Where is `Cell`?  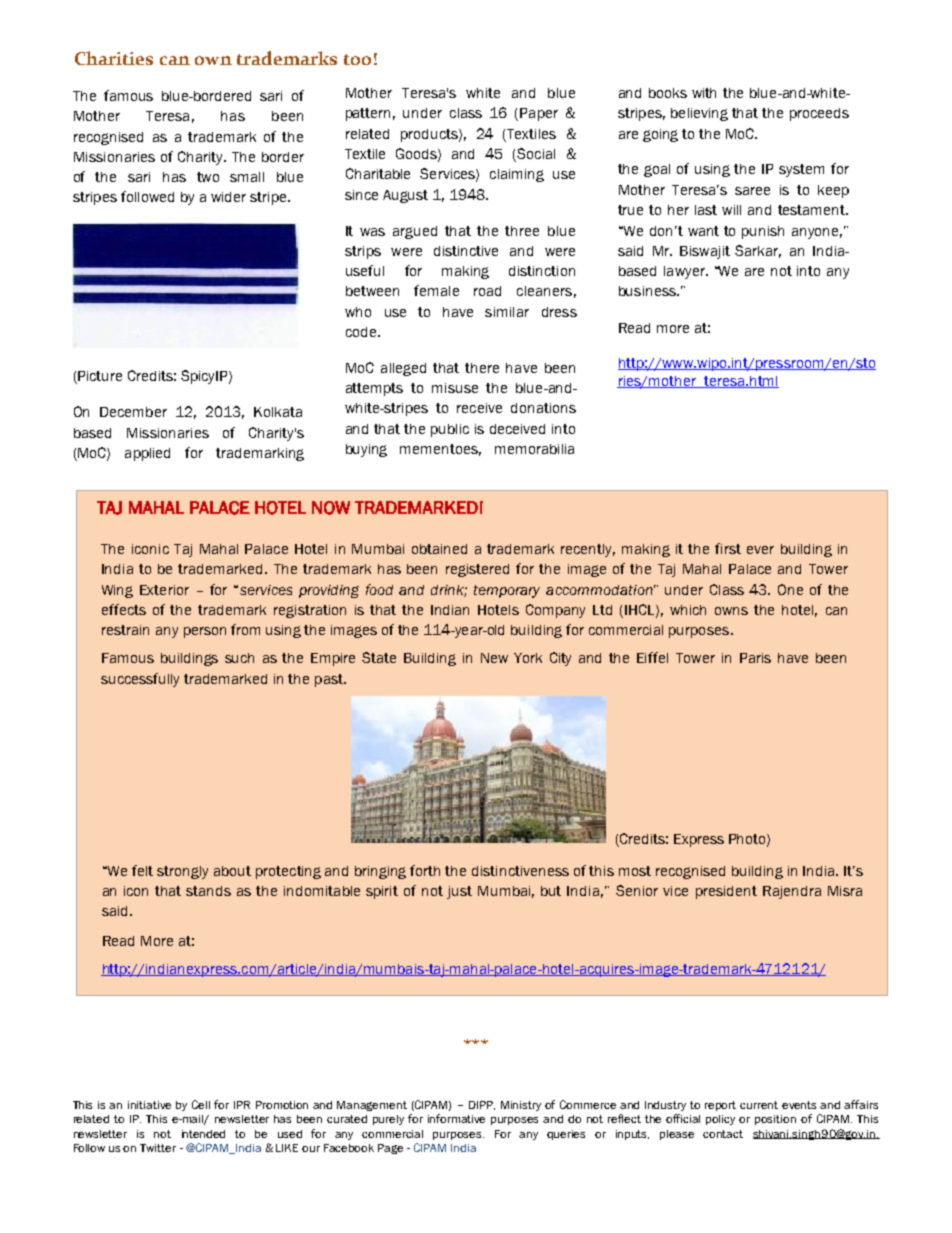 Cell is located at coordinates (201, 1104).
